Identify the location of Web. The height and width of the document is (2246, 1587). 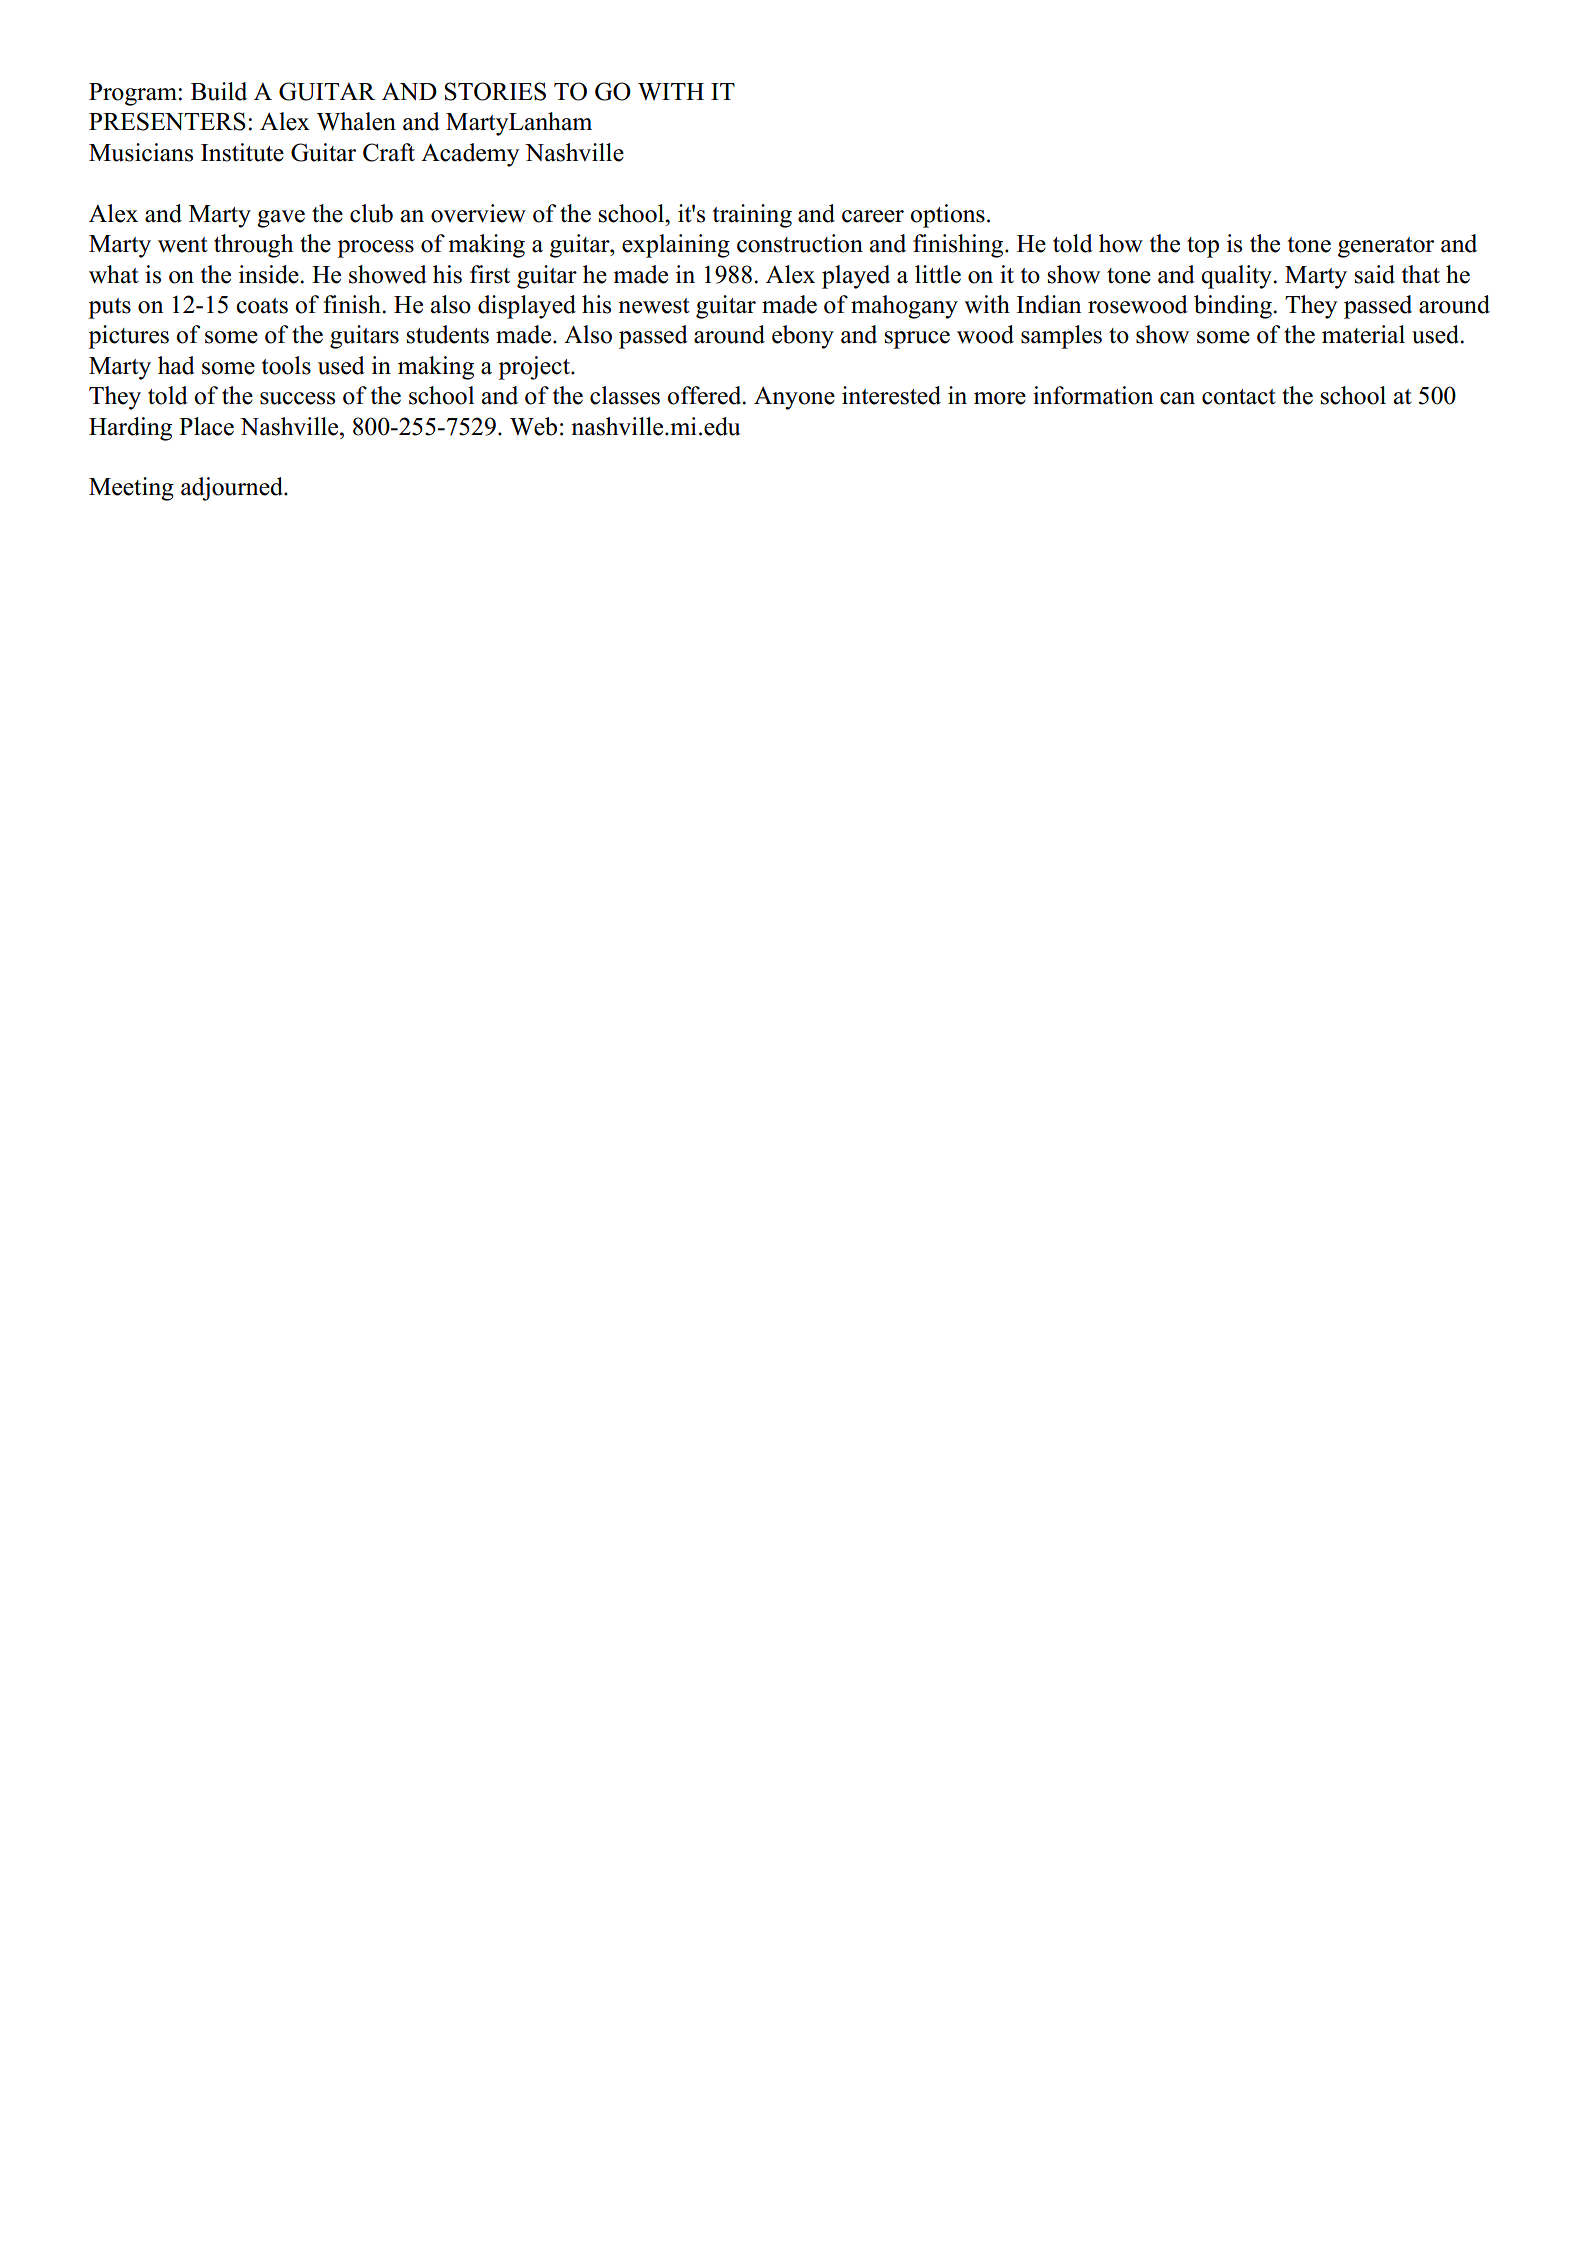
(533, 426).
